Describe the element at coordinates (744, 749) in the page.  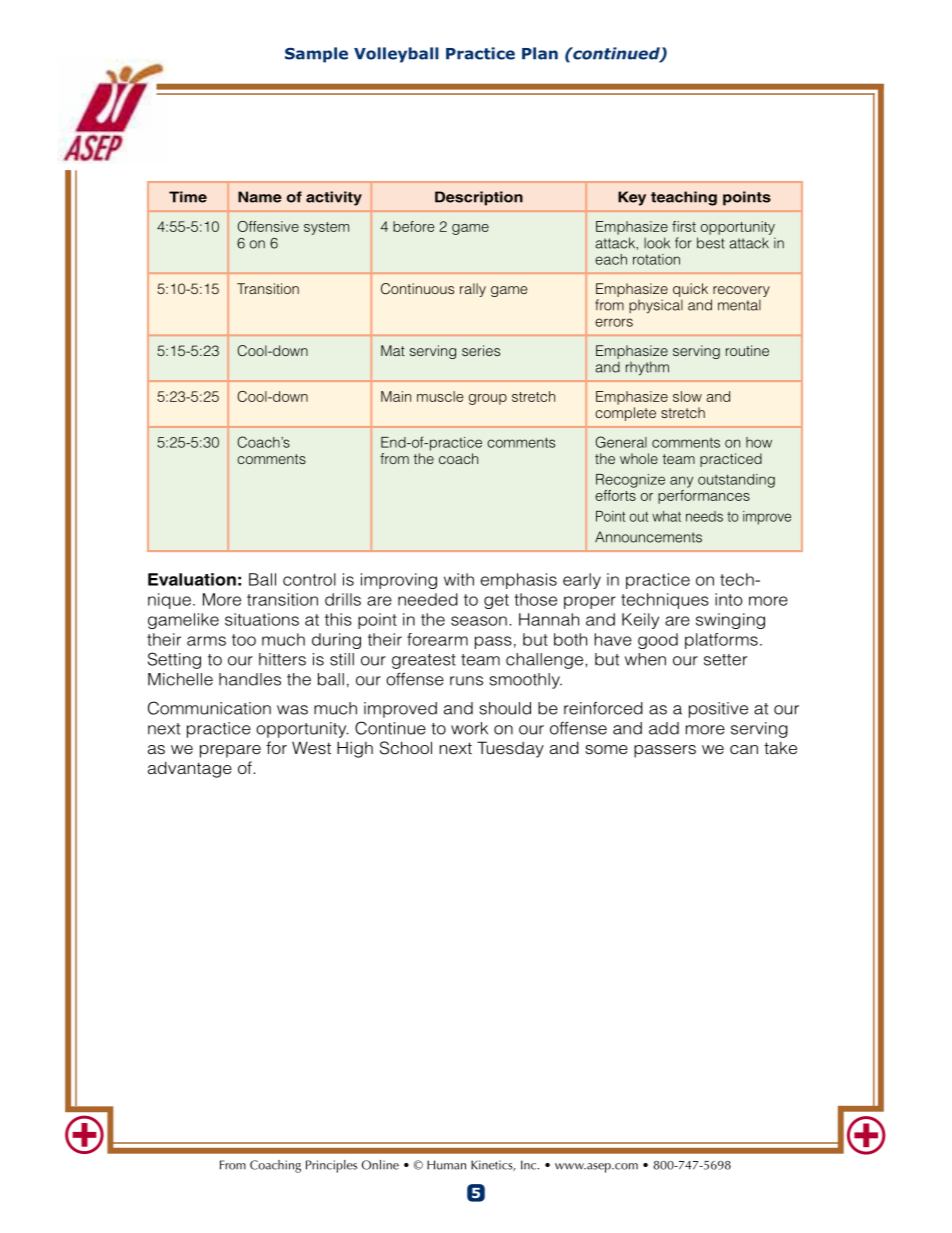
I see `can` at that location.
